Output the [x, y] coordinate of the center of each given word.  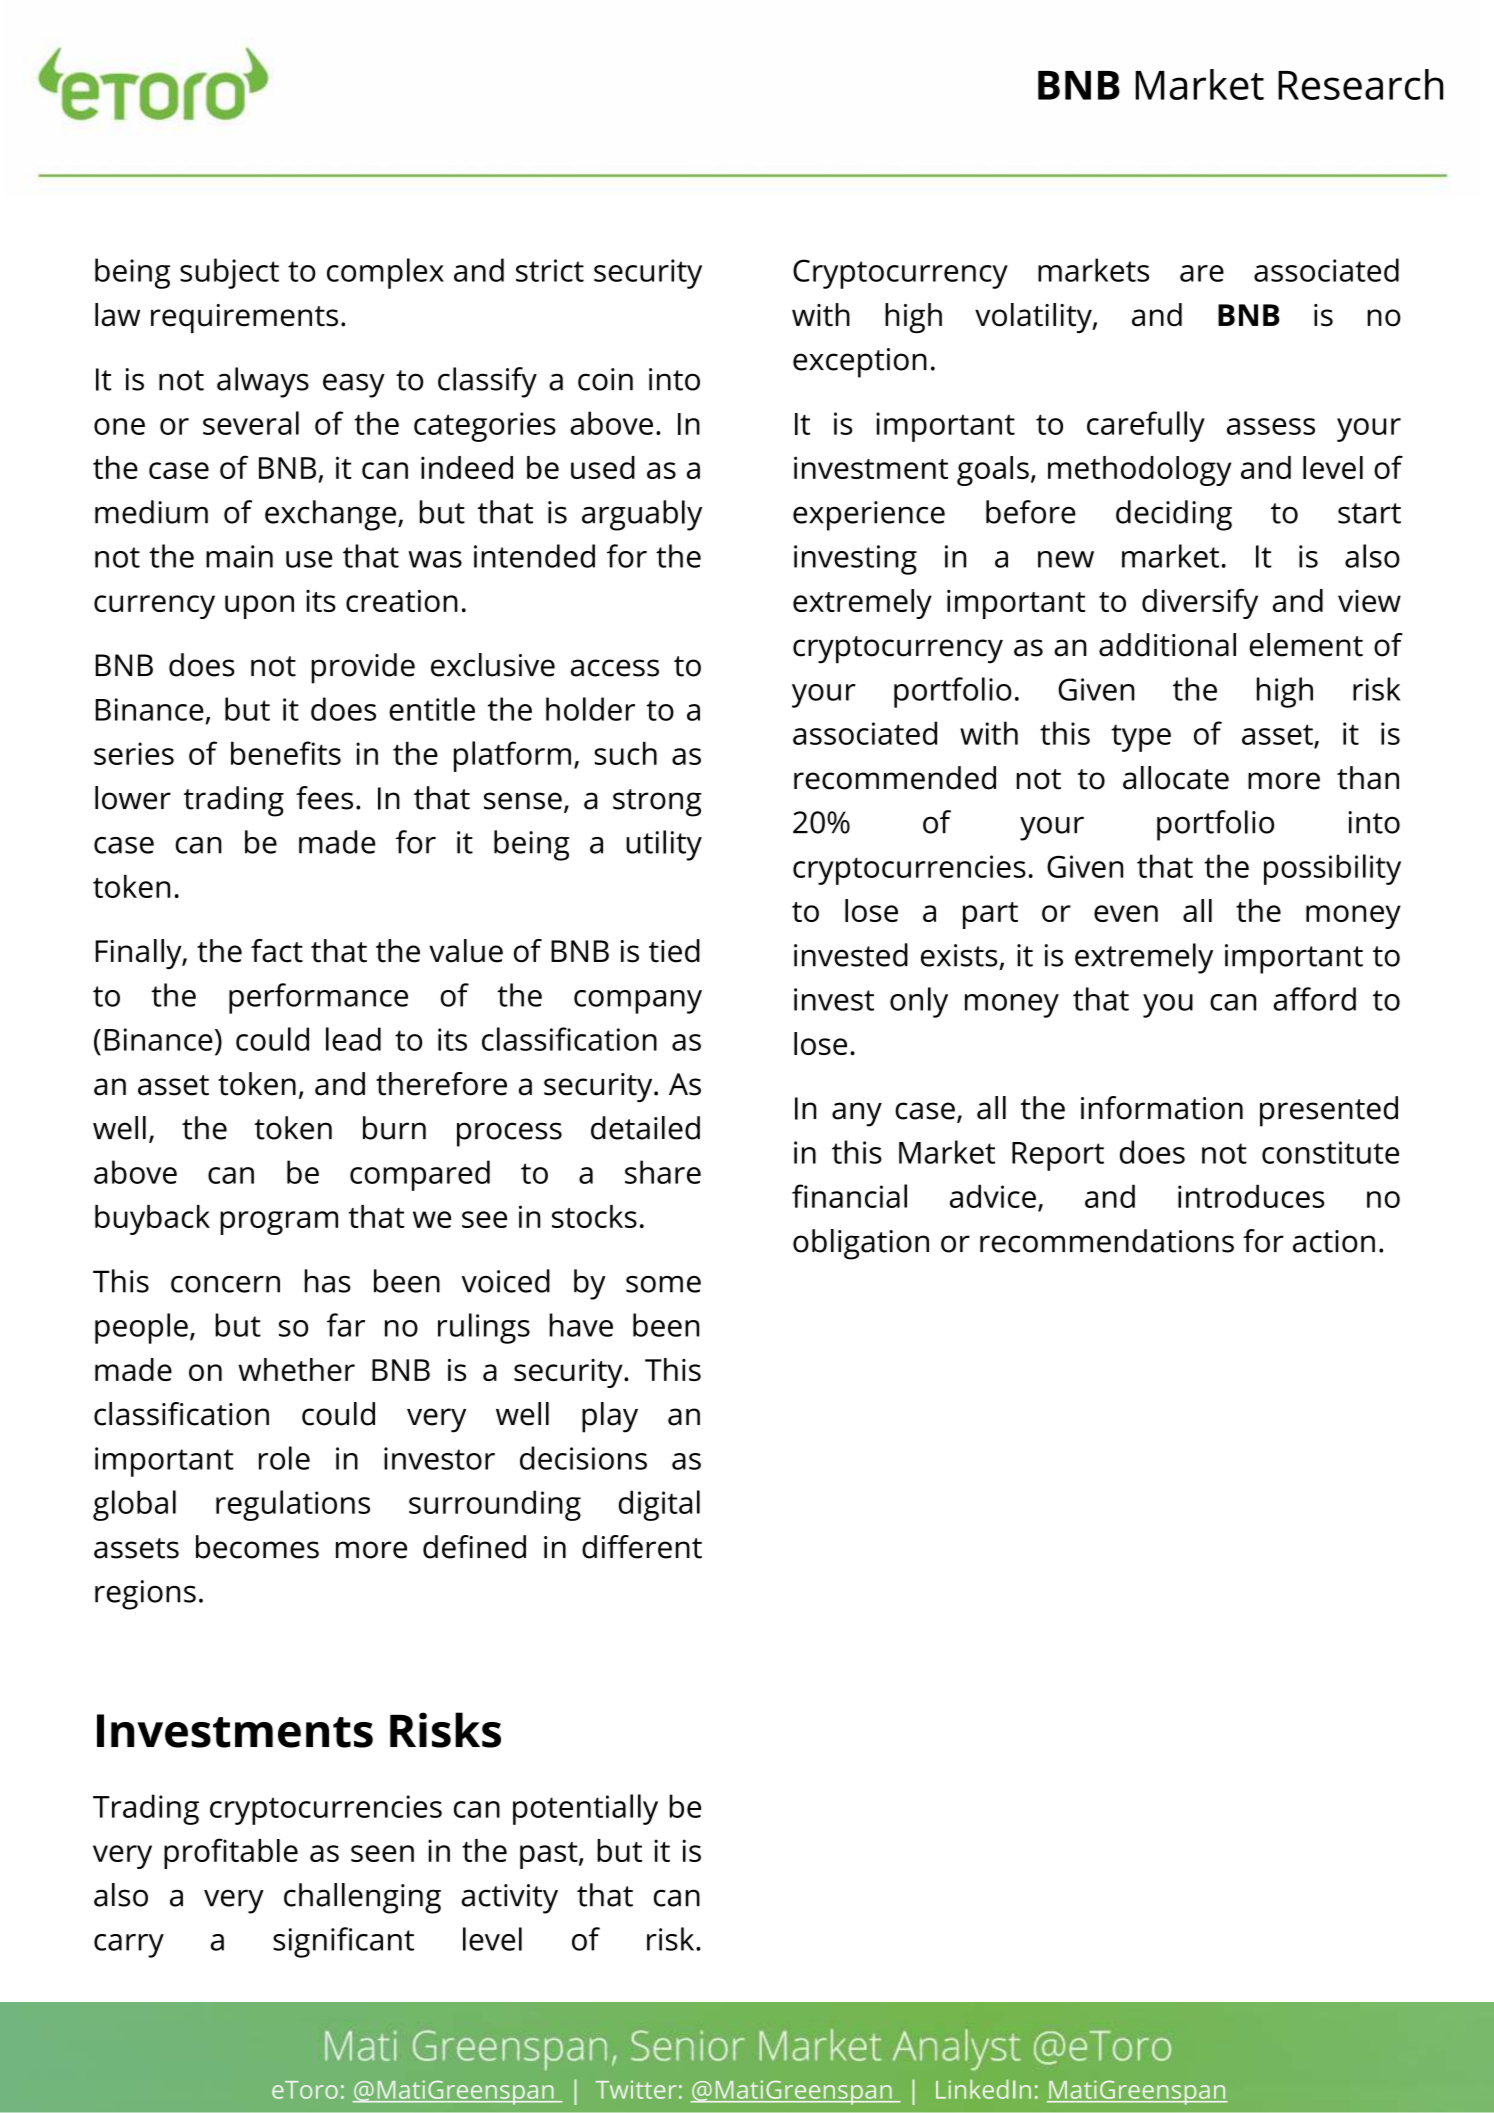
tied [674, 951]
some [663, 1284]
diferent [642, 1547]
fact [277, 951]
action [1334, 1241]
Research [1360, 84]
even [1126, 913]
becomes [257, 1547]
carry [129, 1946]
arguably [642, 515]
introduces [1251, 1196]
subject [229, 273]
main [239, 556]
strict [550, 270]
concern [225, 1284]
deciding [1174, 515]
